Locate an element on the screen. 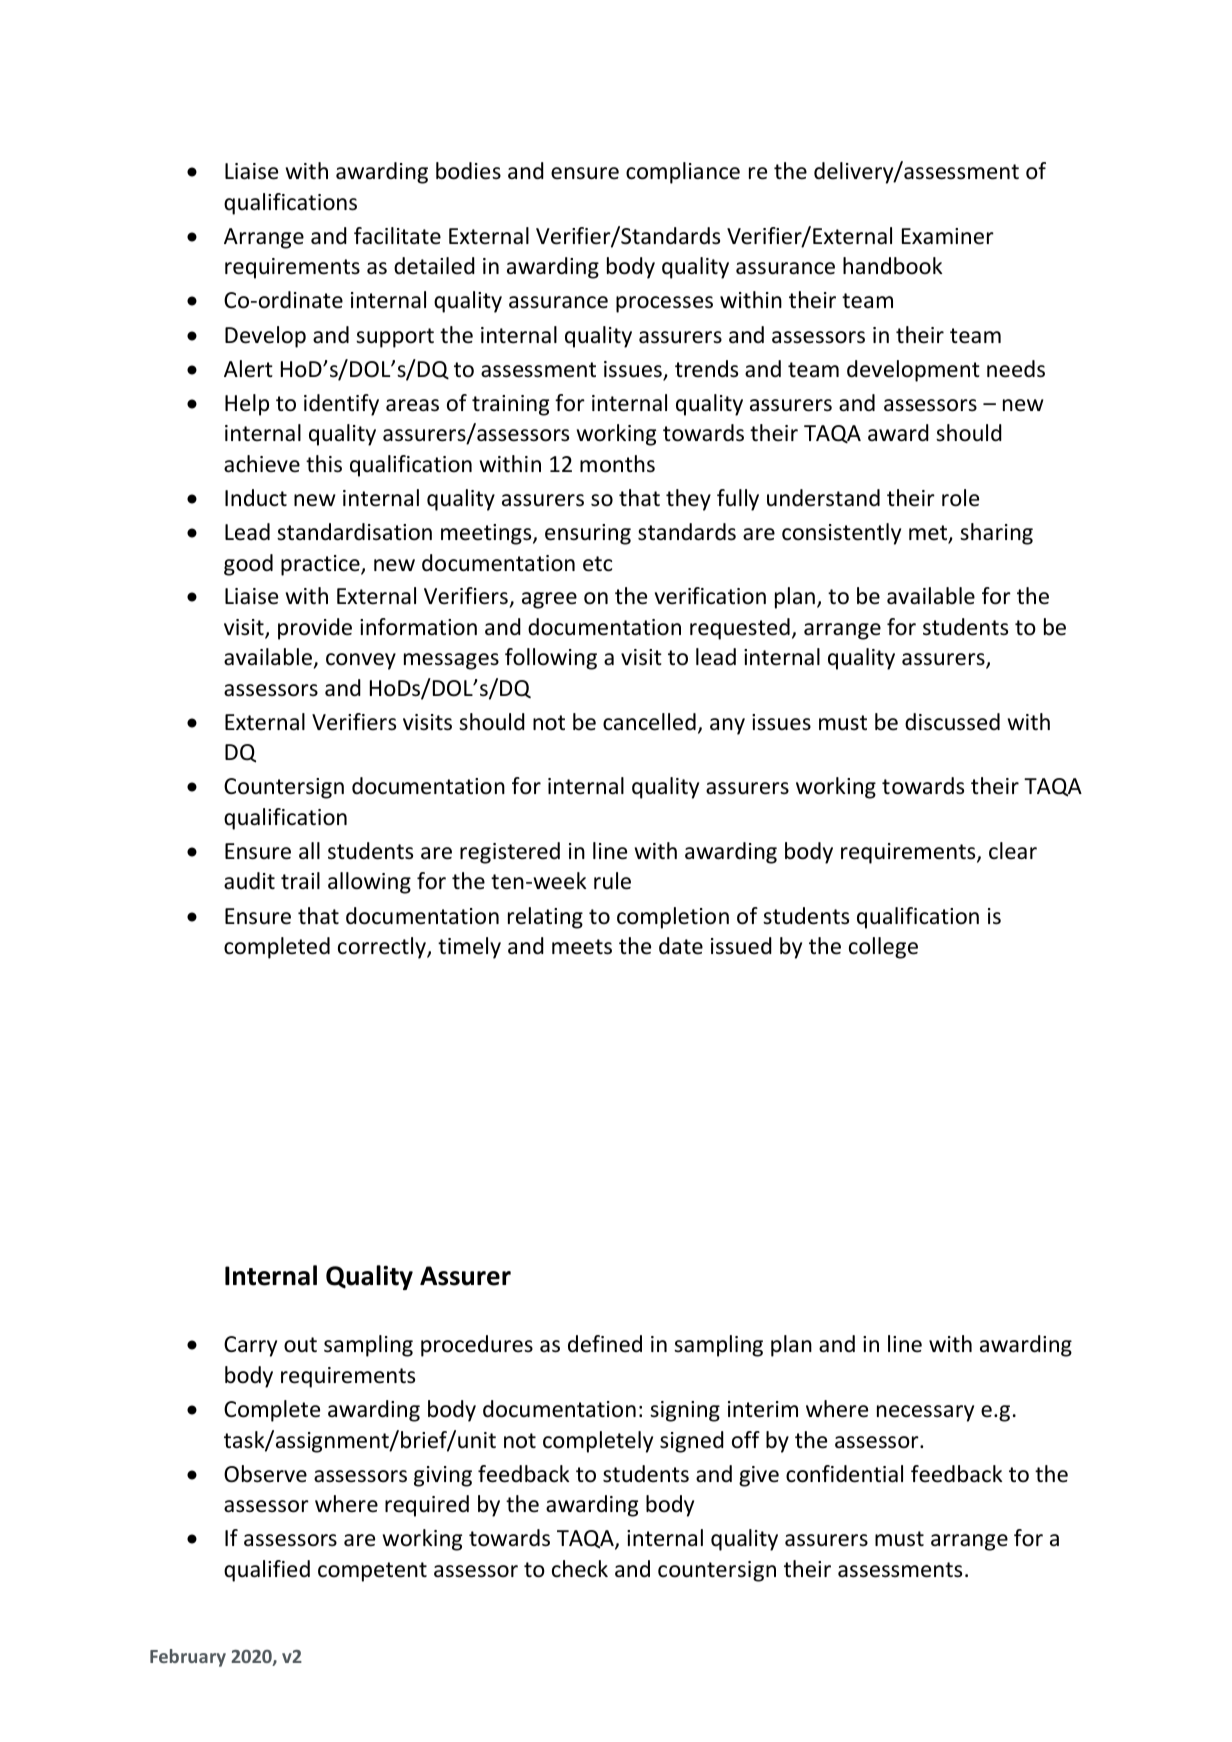 The height and width of the screenshot is (1742, 1232). consistently is located at coordinates (841, 534).
